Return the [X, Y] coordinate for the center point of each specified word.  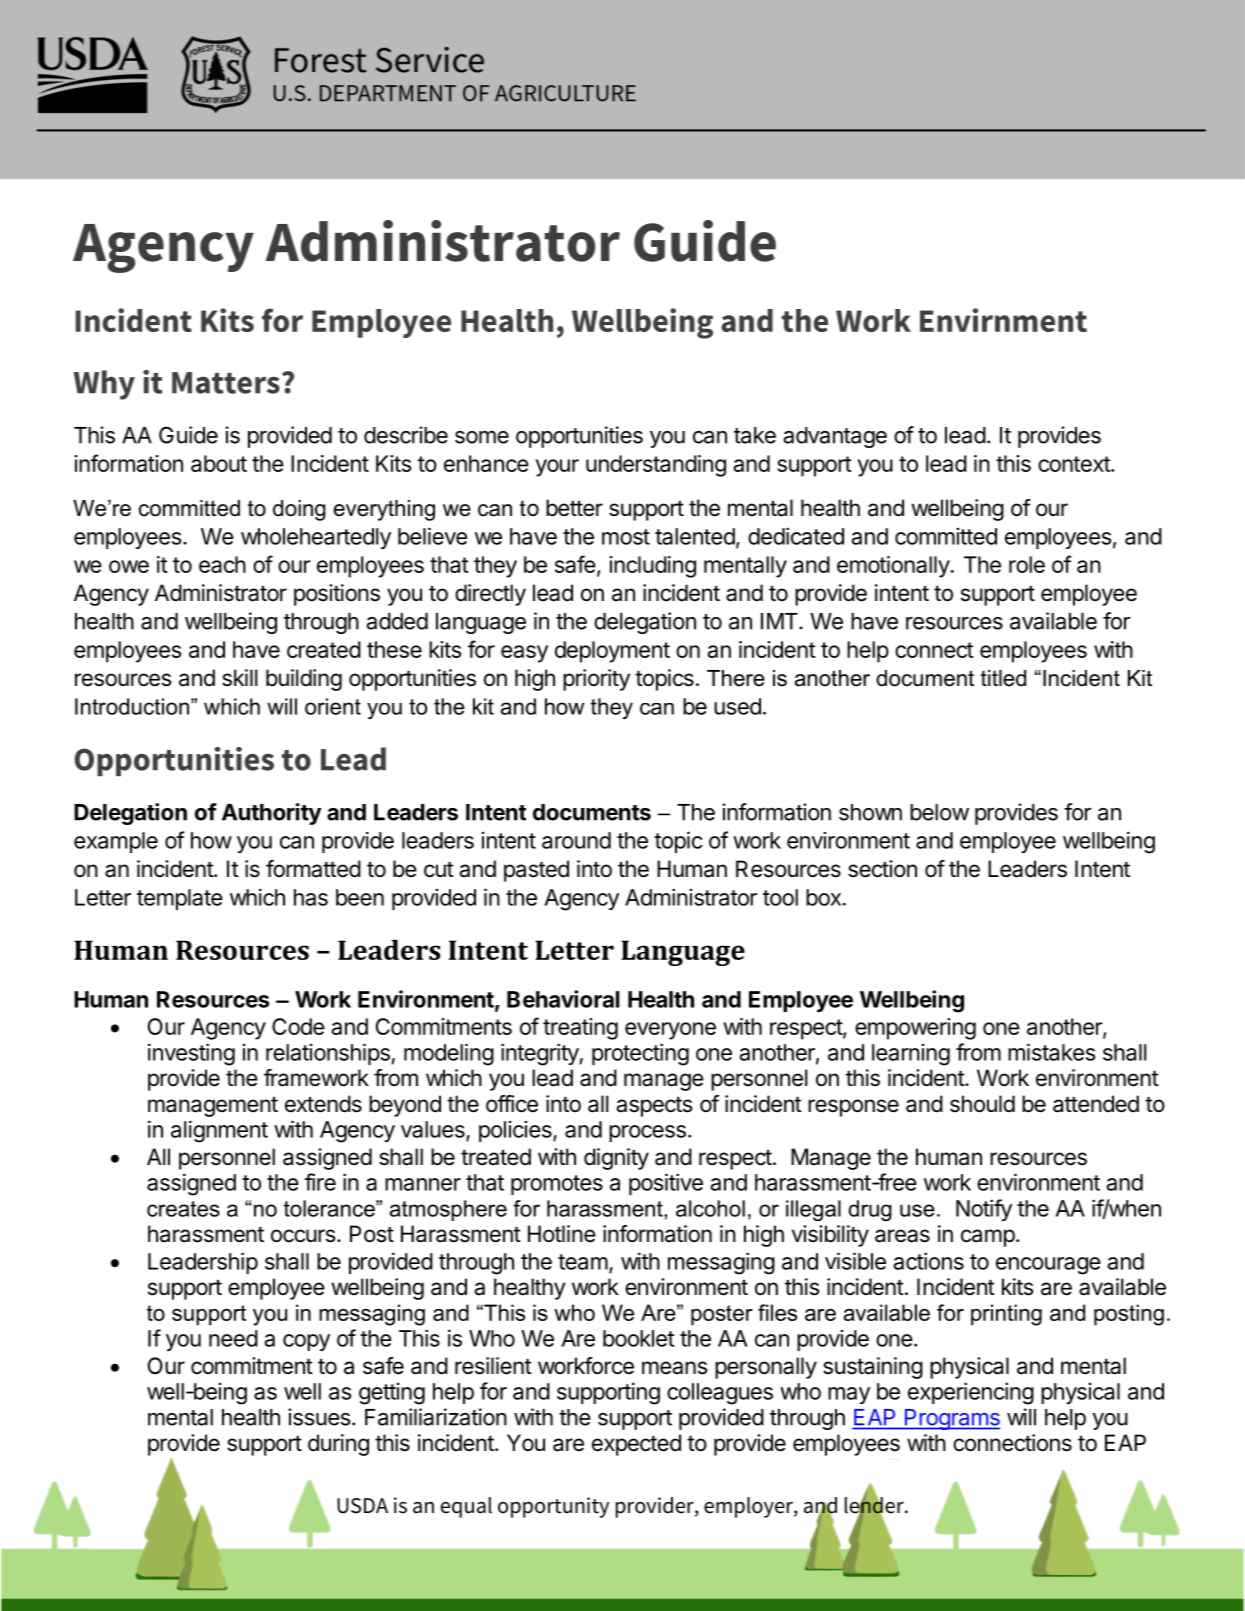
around [576, 840]
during [338, 1445]
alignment [219, 1131]
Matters [226, 383]
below [939, 812]
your [557, 468]
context [1075, 464]
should [982, 1104]
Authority [272, 814]
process [647, 1133]
